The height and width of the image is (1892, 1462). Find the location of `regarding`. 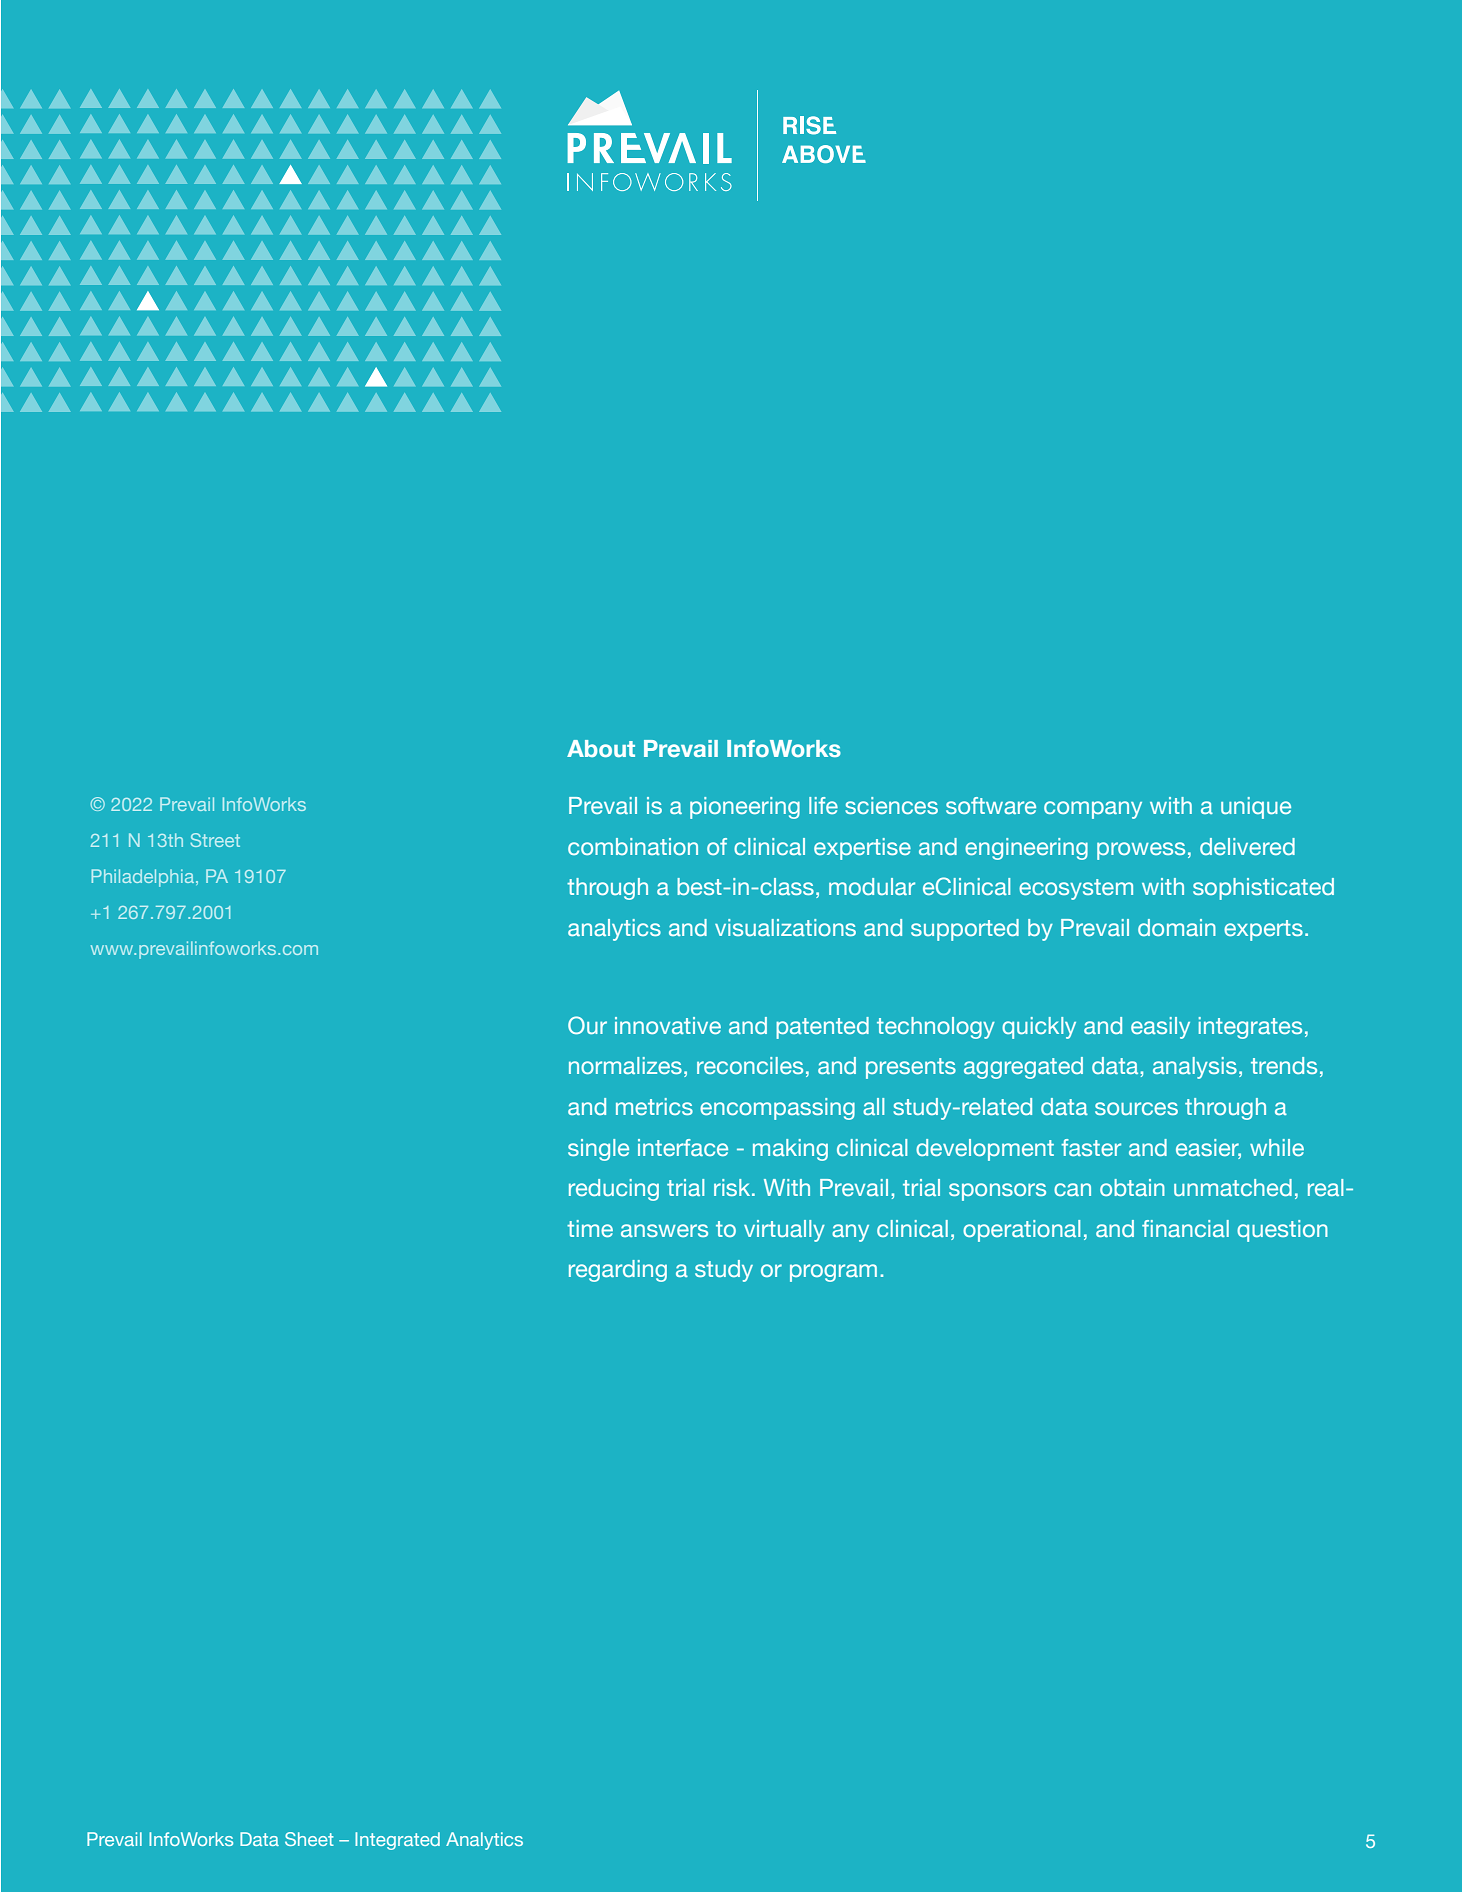

regarding is located at coordinates (618, 1271).
